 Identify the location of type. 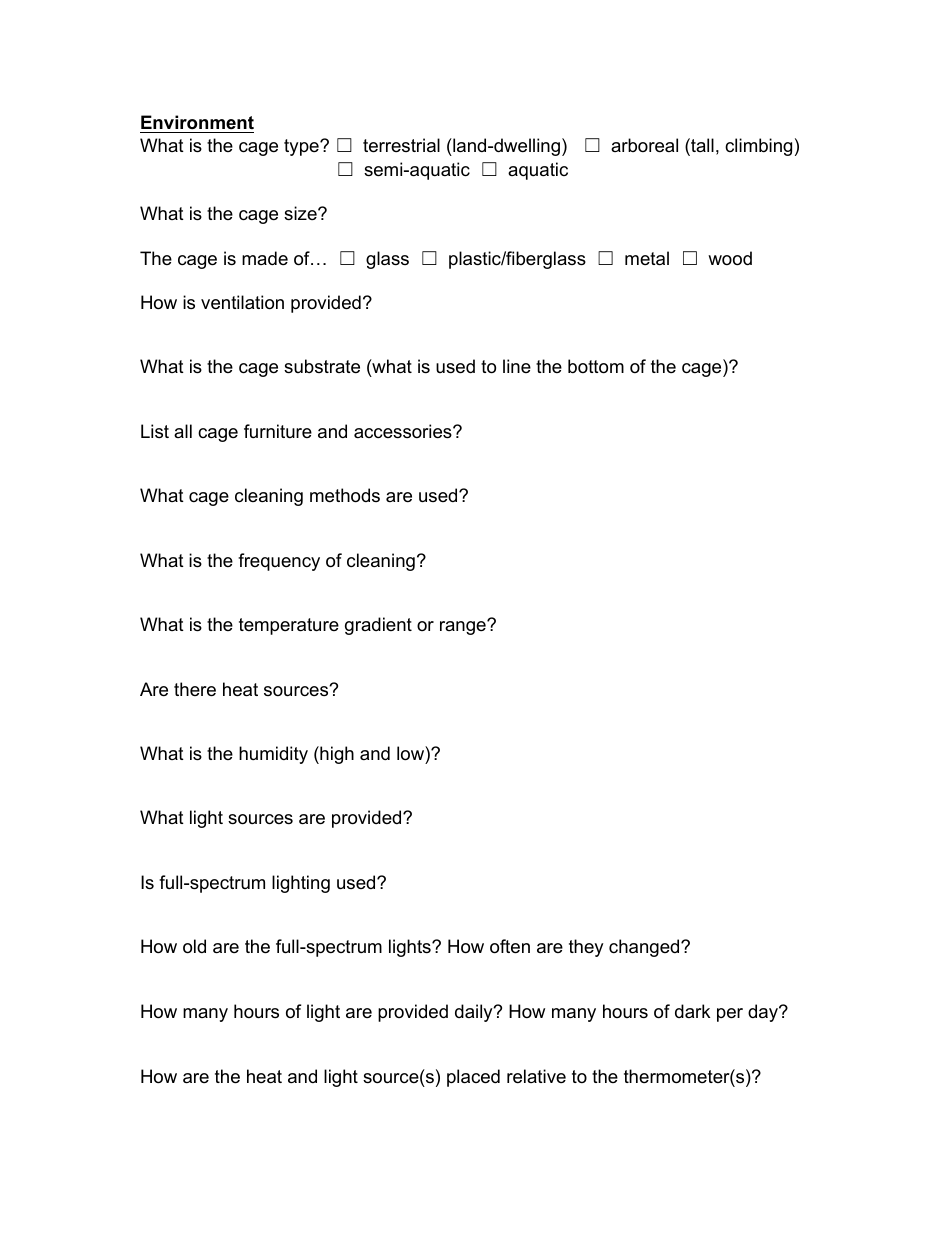
(302, 147).
